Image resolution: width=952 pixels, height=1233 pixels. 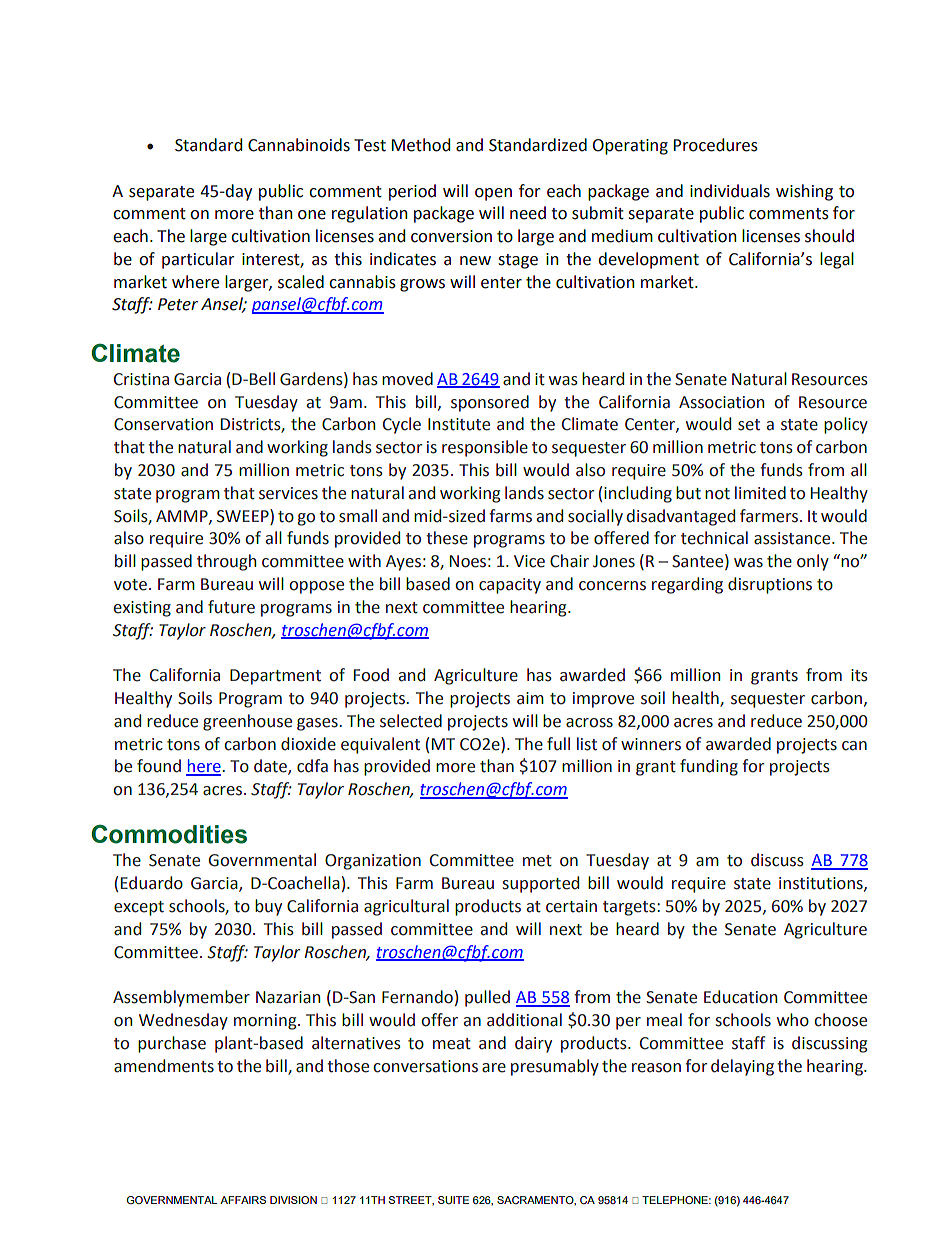 I want to click on open, so click(x=493, y=194).
